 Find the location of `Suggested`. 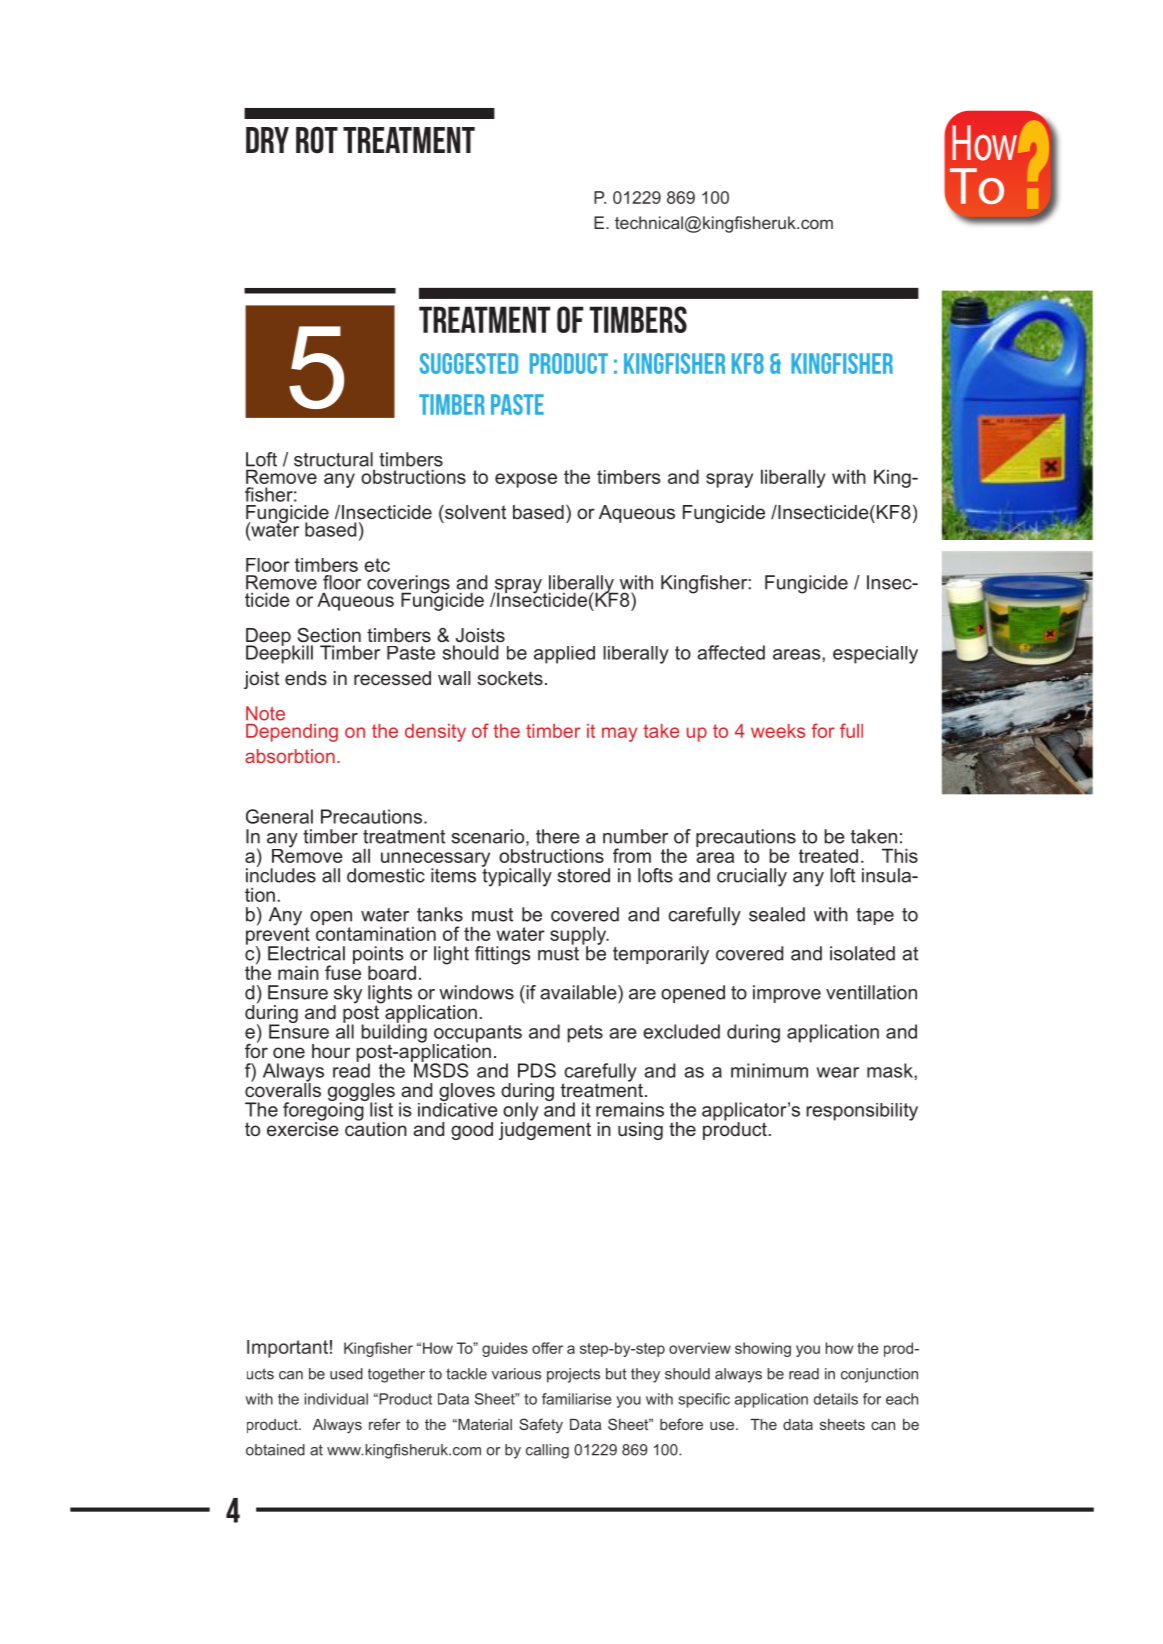

Suggested is located at coordinates (469, 363).
